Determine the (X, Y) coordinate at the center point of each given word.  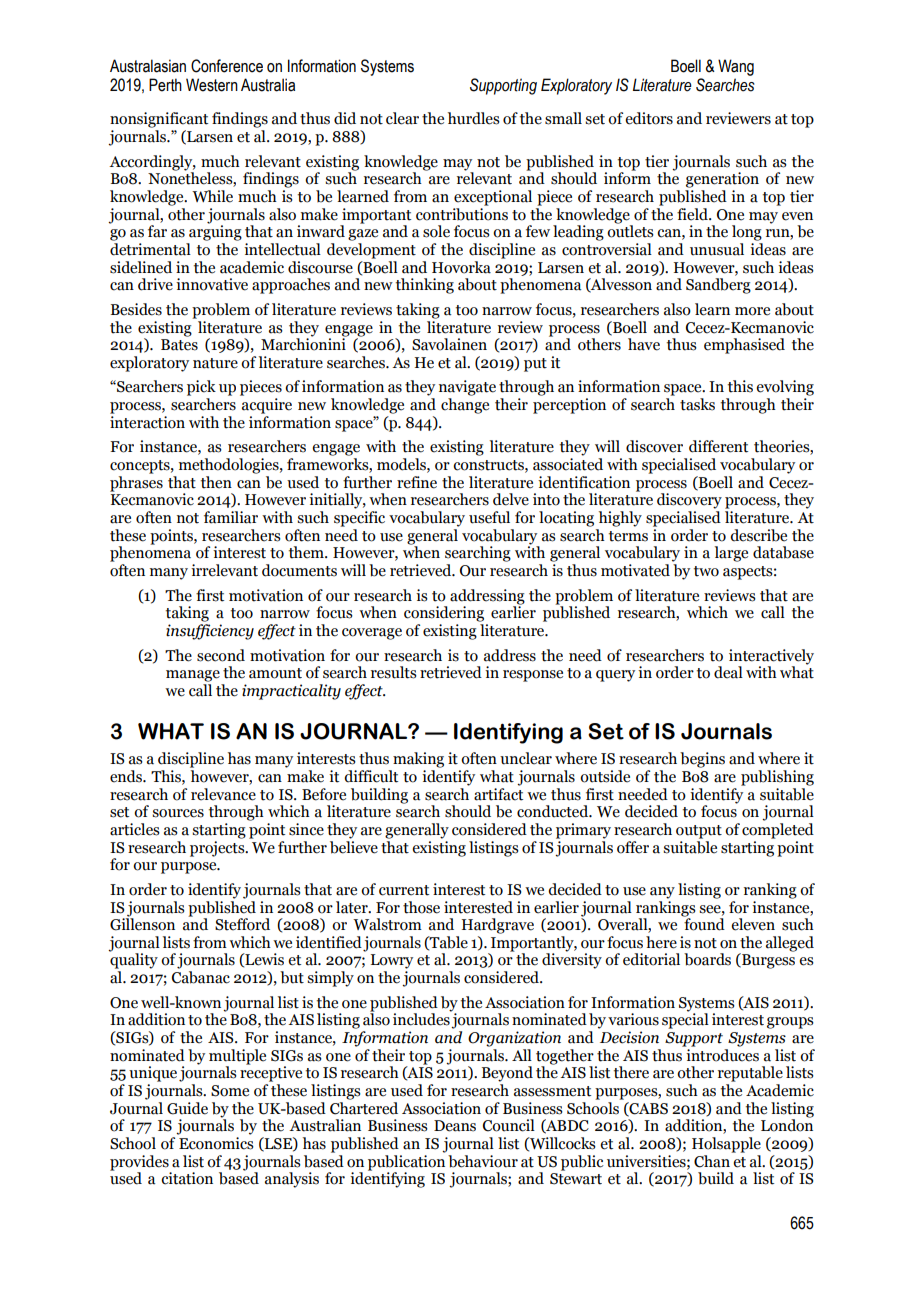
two (706, 571)
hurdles (474, 118)
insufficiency (210, 632)
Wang (736, 67)
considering (444, 614)
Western (212, 85)
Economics (216, 1143)
